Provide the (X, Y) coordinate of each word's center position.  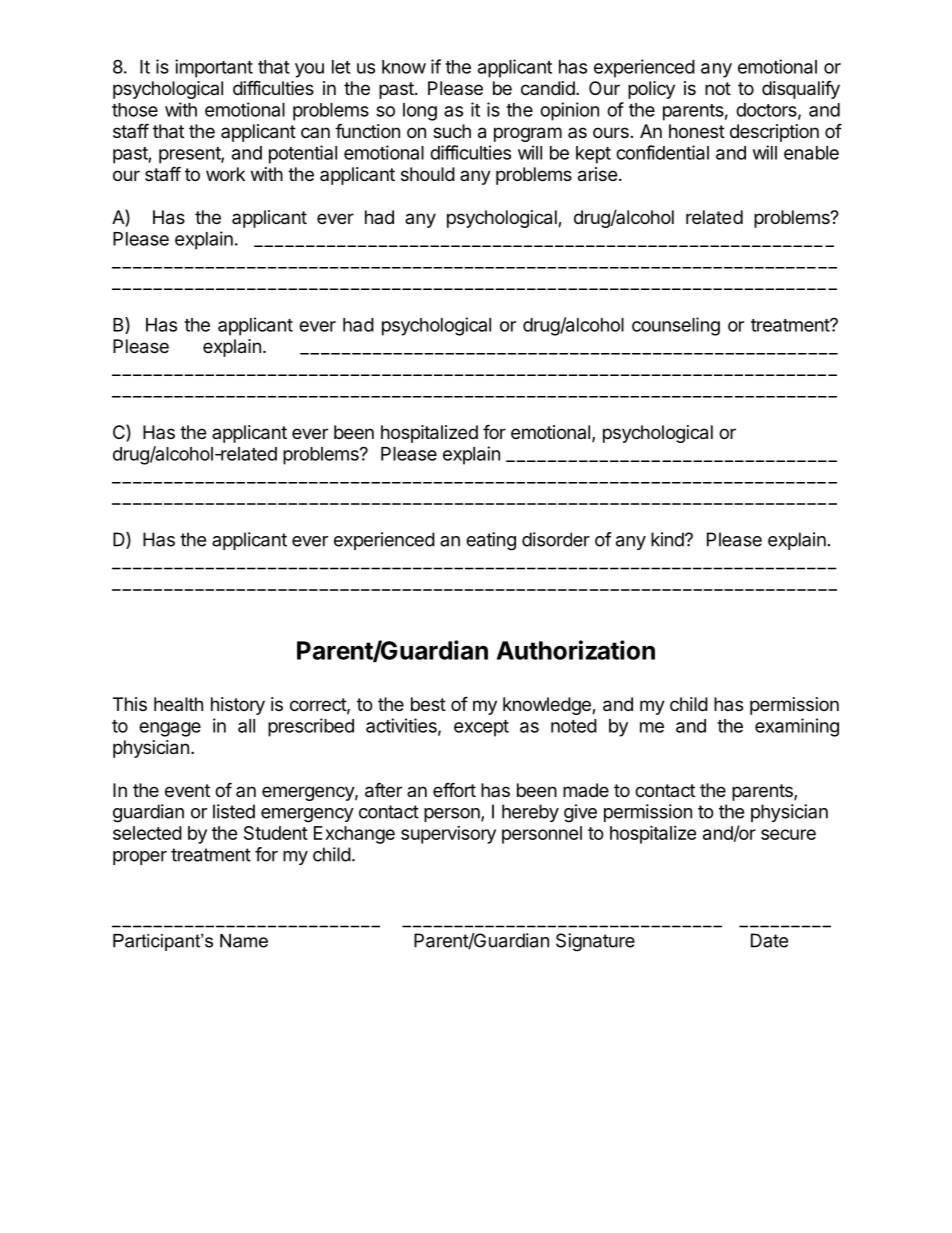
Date (769, 940)
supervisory (448, 835)
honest (697, 131)
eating (491, 541)
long (420, 112)
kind (668, 539)
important (214, 68)
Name (244, 941)
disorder (556, 539)
